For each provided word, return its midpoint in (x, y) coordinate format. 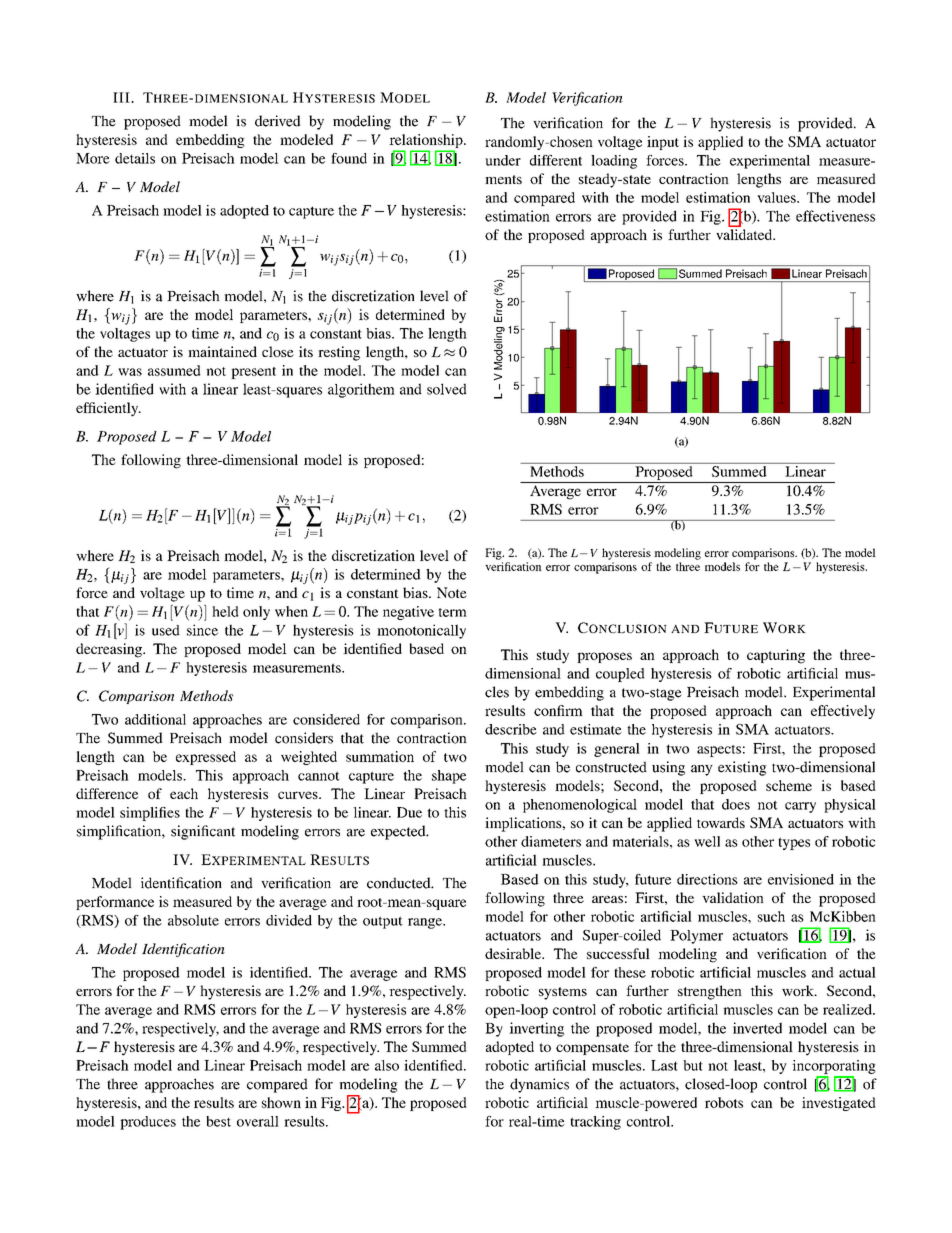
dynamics (539, 1085)
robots (724, 1102)
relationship (427, 142)
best (218, 1121)
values (777, 197)
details (135, 158)
